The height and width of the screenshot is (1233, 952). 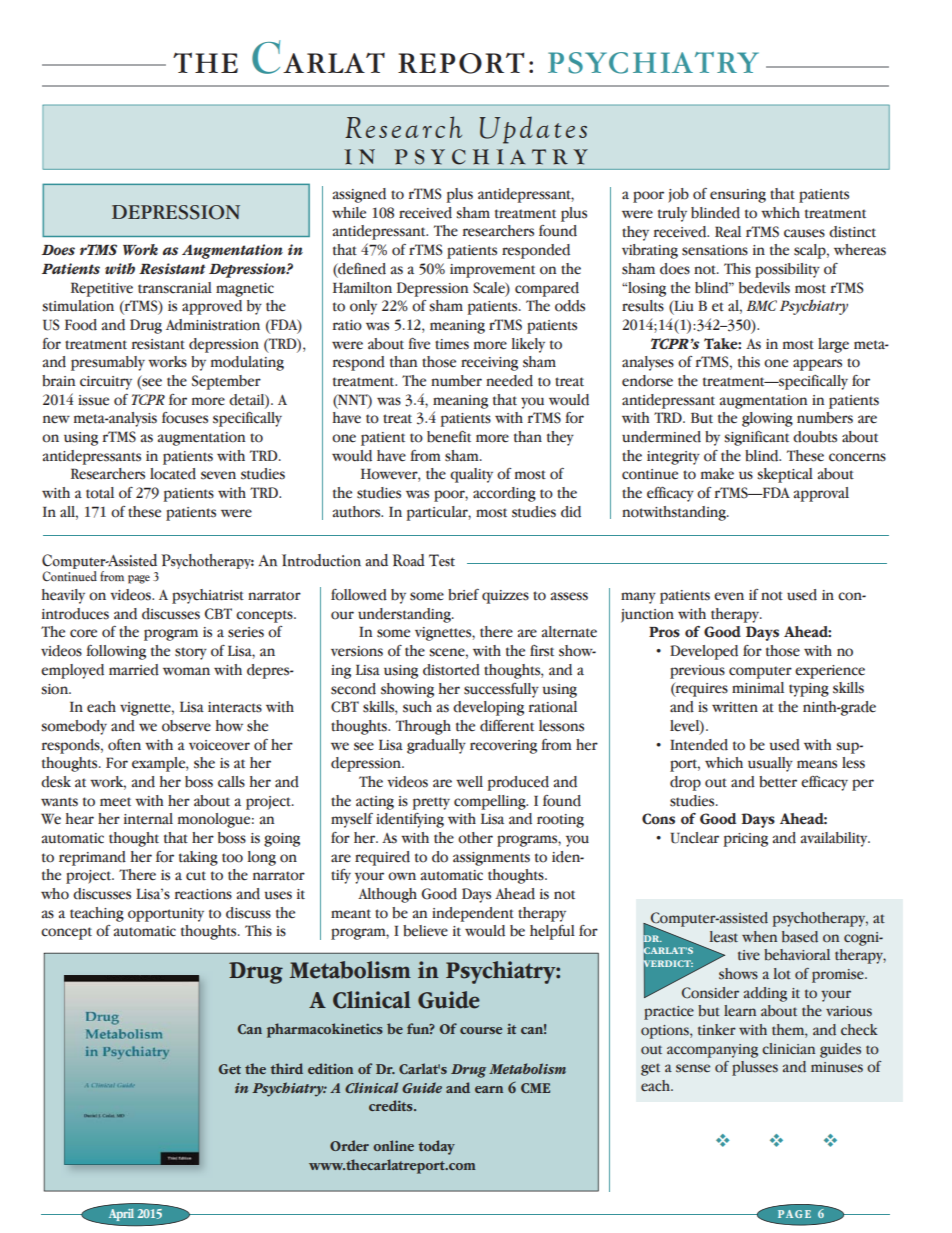 I want to click on transcranial, so click(x=175, y=288).
